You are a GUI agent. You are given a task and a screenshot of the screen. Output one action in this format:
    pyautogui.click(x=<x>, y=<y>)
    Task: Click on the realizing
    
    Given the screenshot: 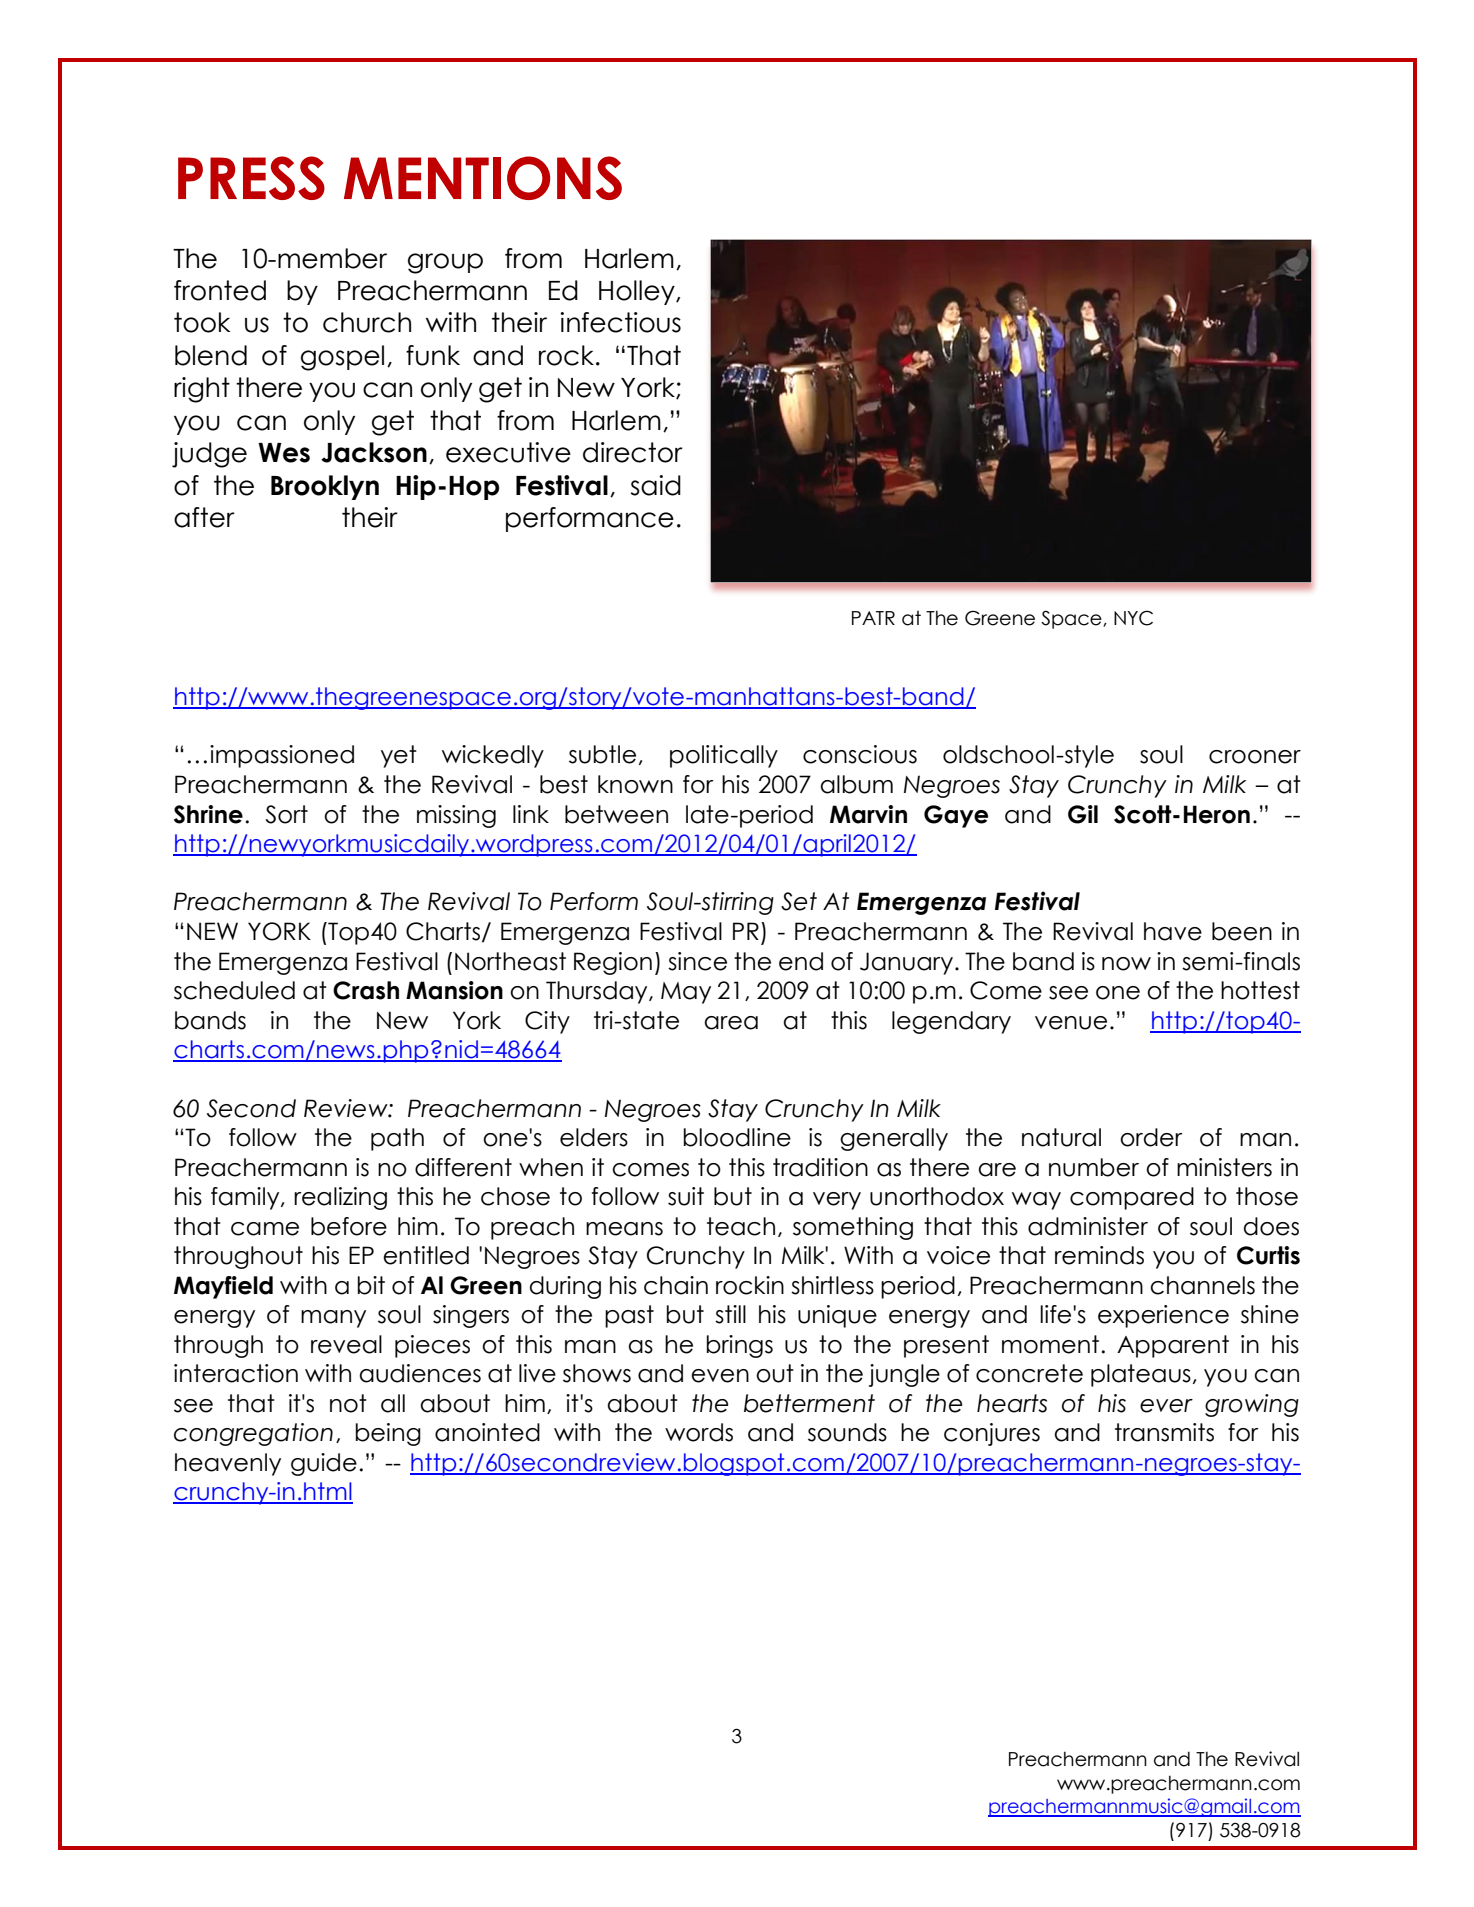 What is the action you would take?
    pyautogui.click(x=340, y=1198)
